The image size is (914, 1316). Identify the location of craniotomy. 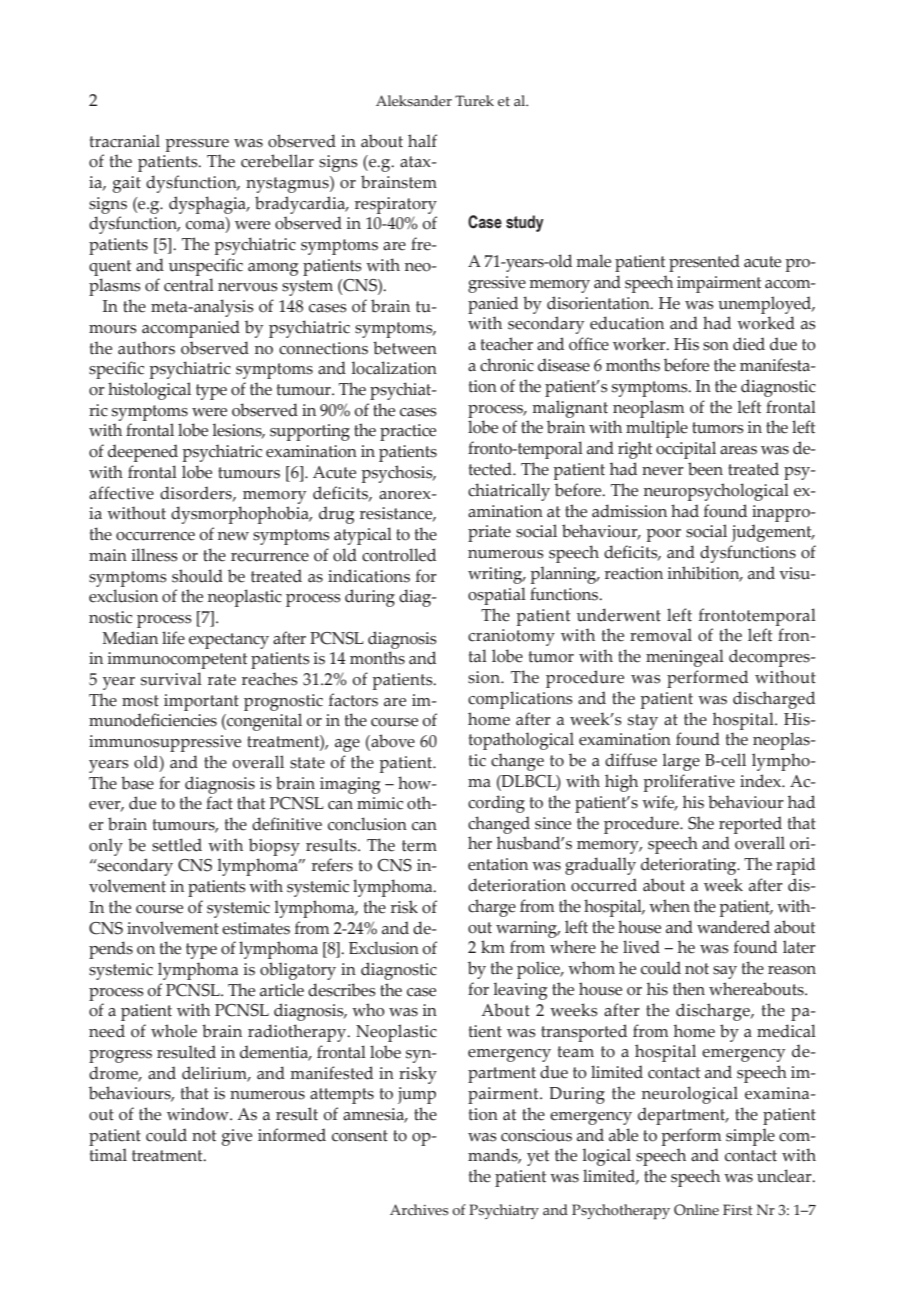
(511, 637).
